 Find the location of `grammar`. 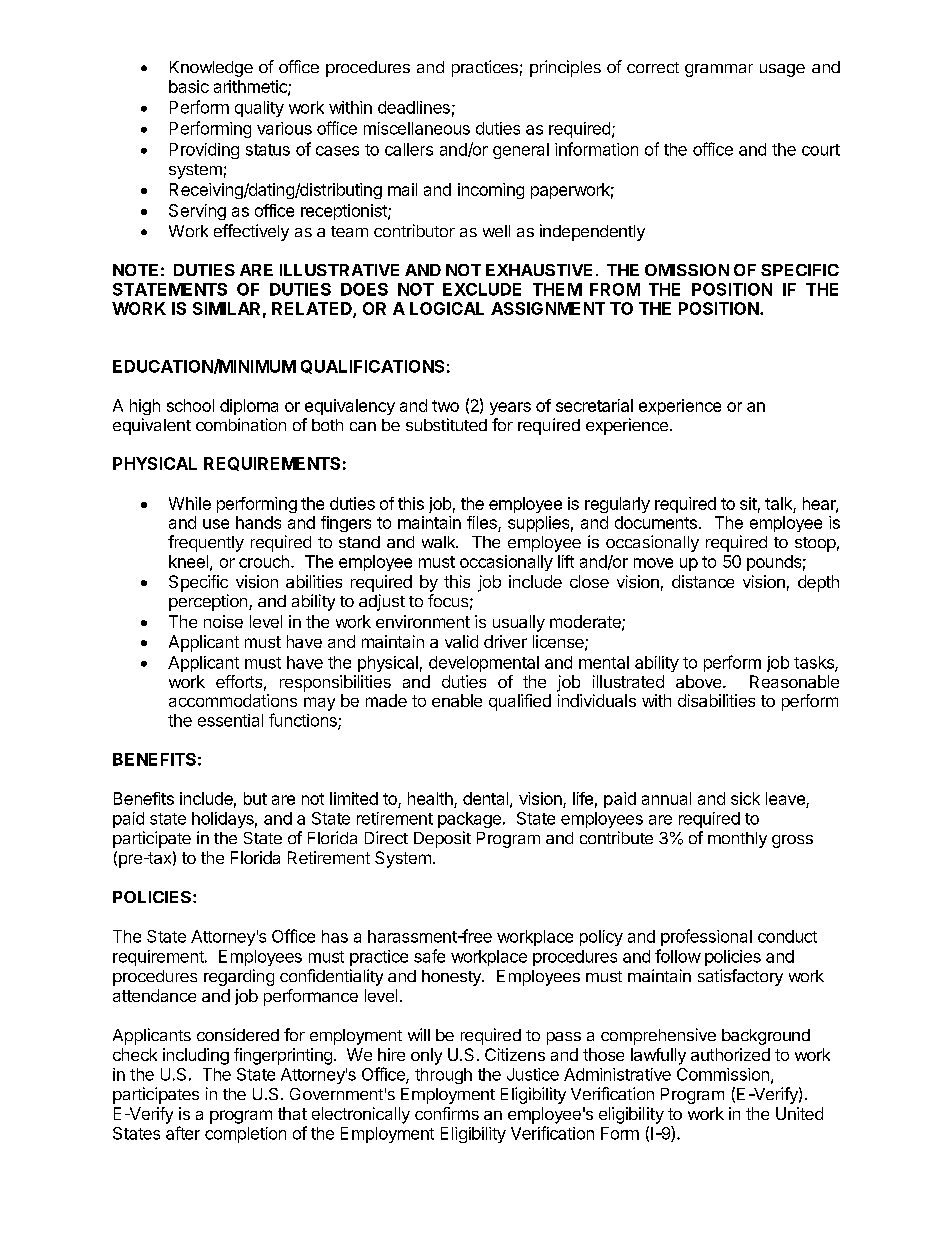

grammar is located at coordinates (719, 70).
